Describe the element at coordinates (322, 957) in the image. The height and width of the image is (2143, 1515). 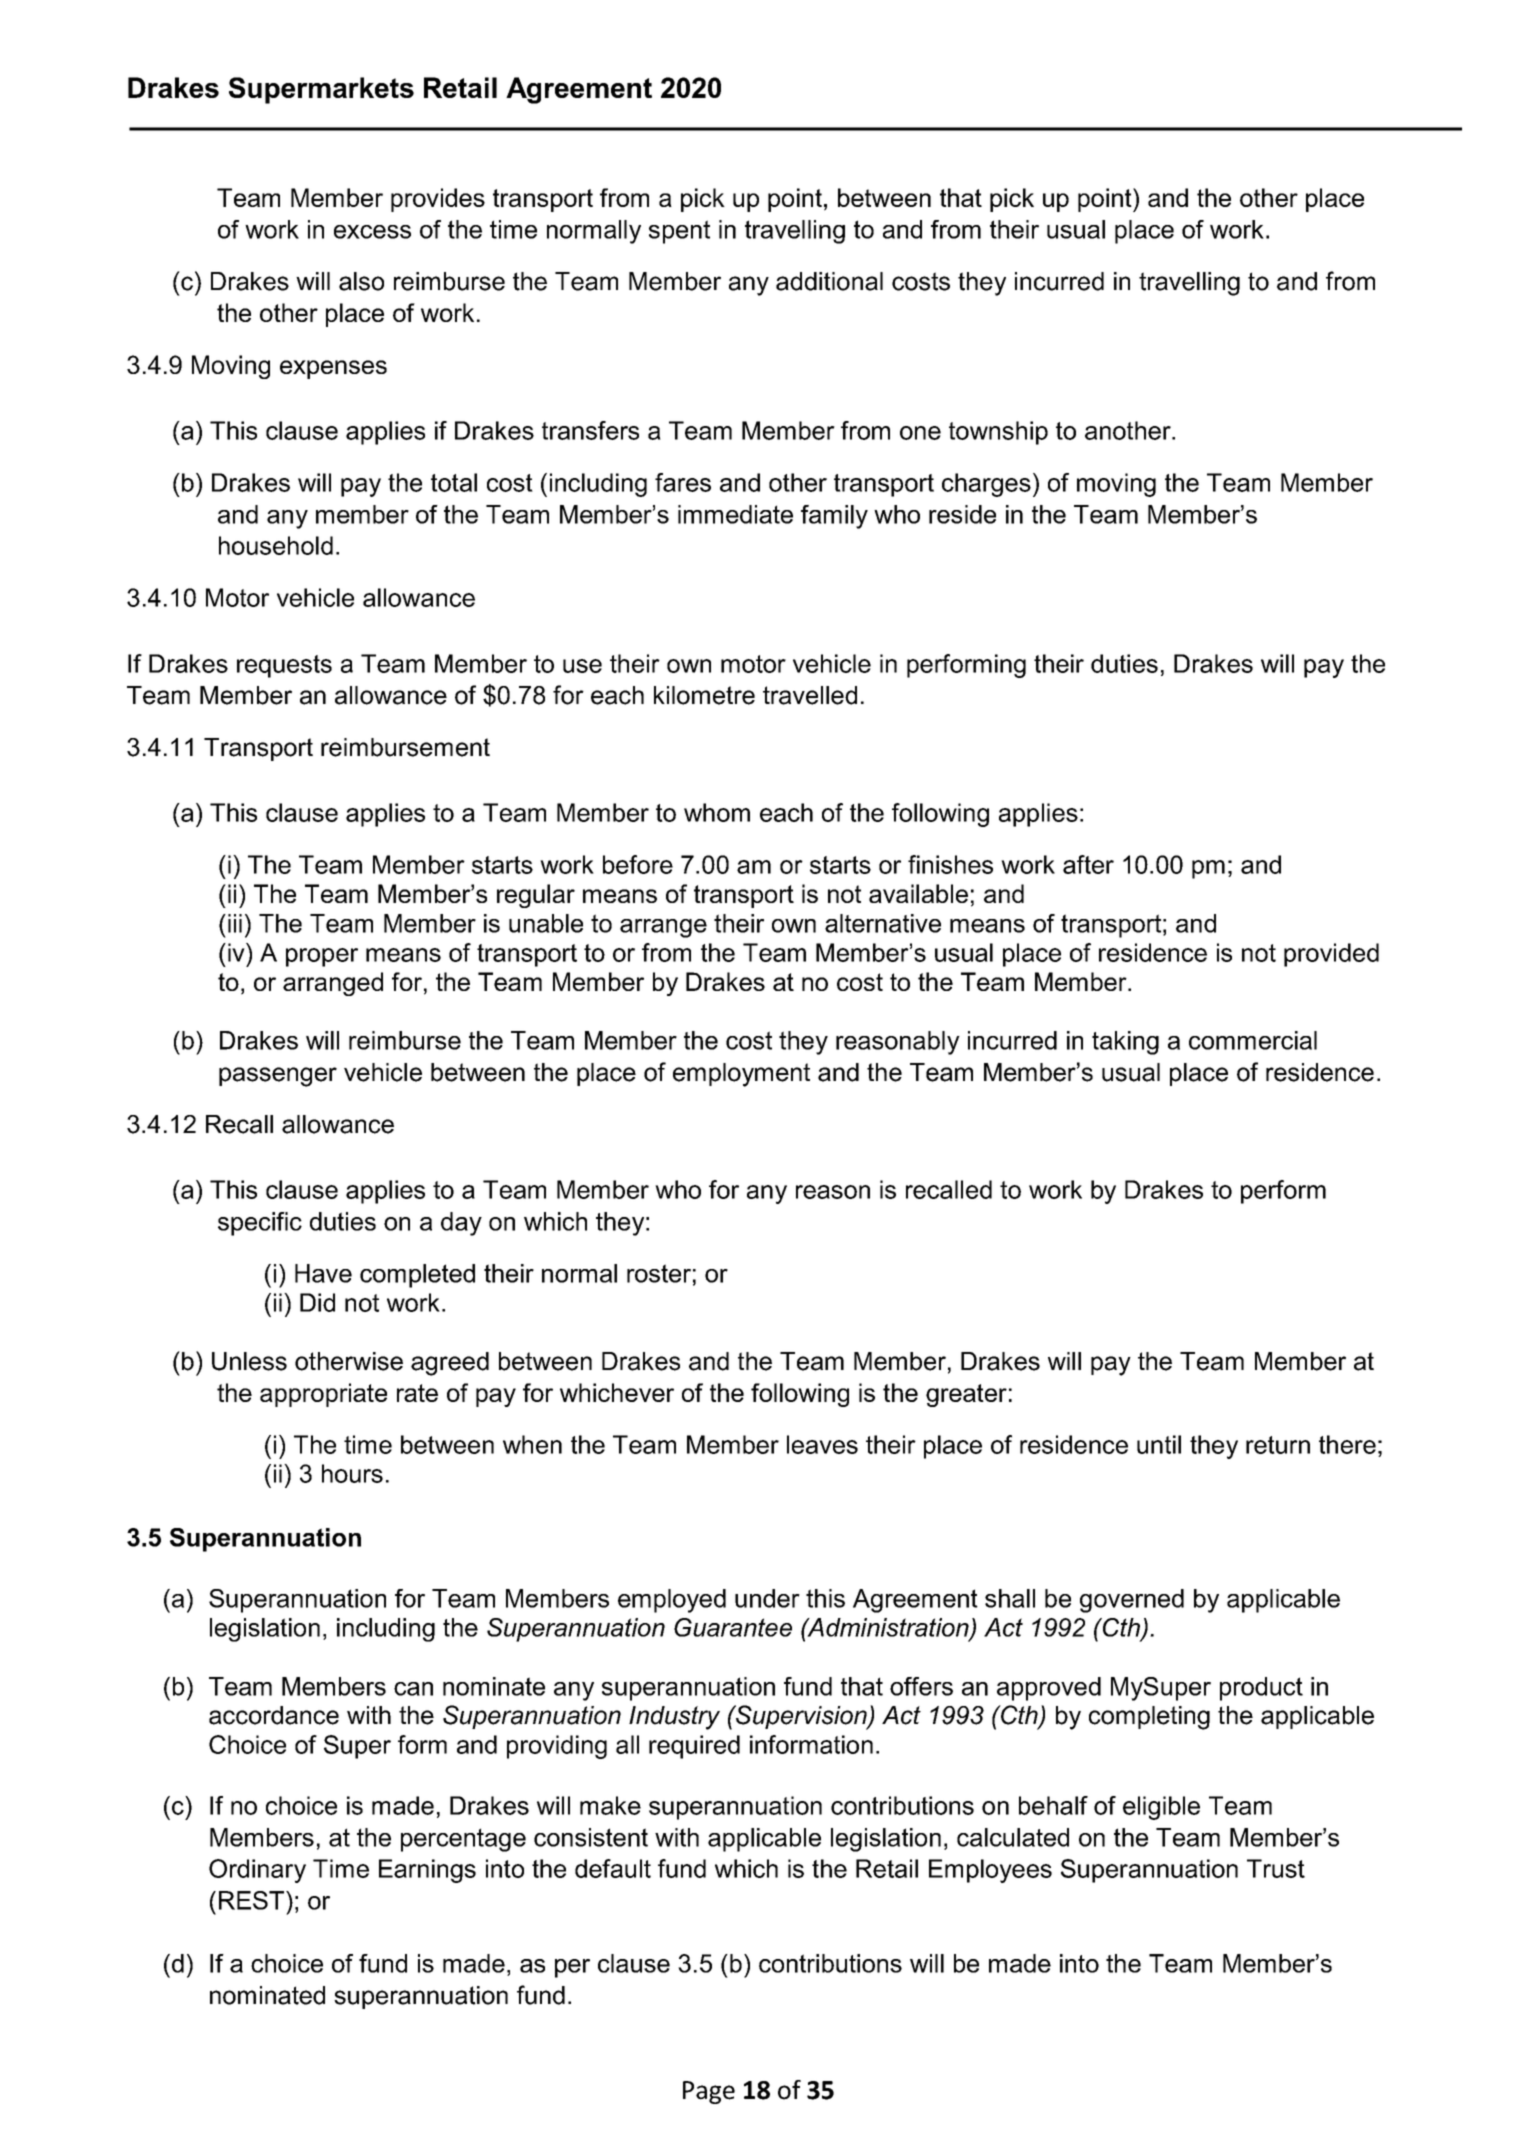
I see `proper` at that location.
